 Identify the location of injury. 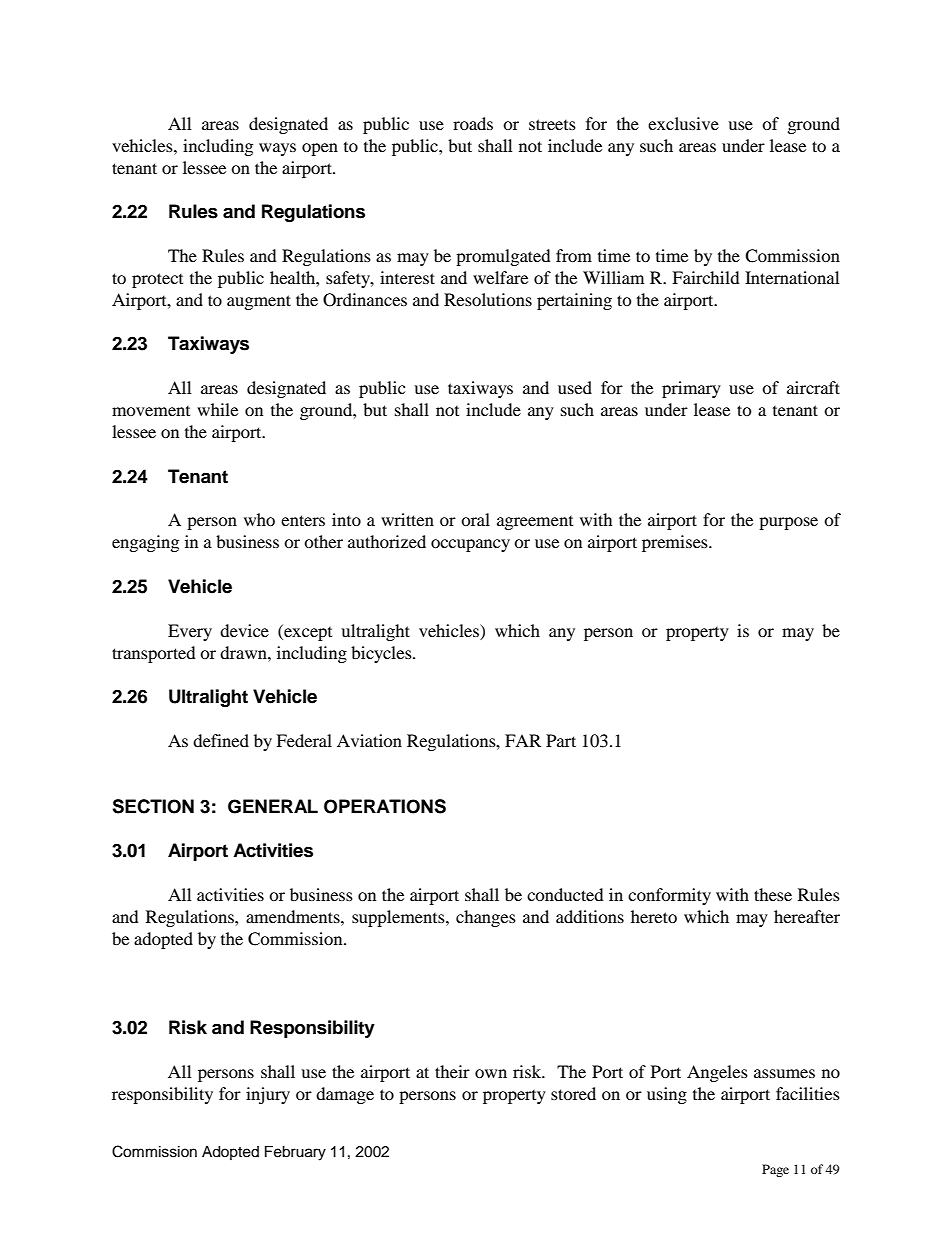
(268, 1095).
